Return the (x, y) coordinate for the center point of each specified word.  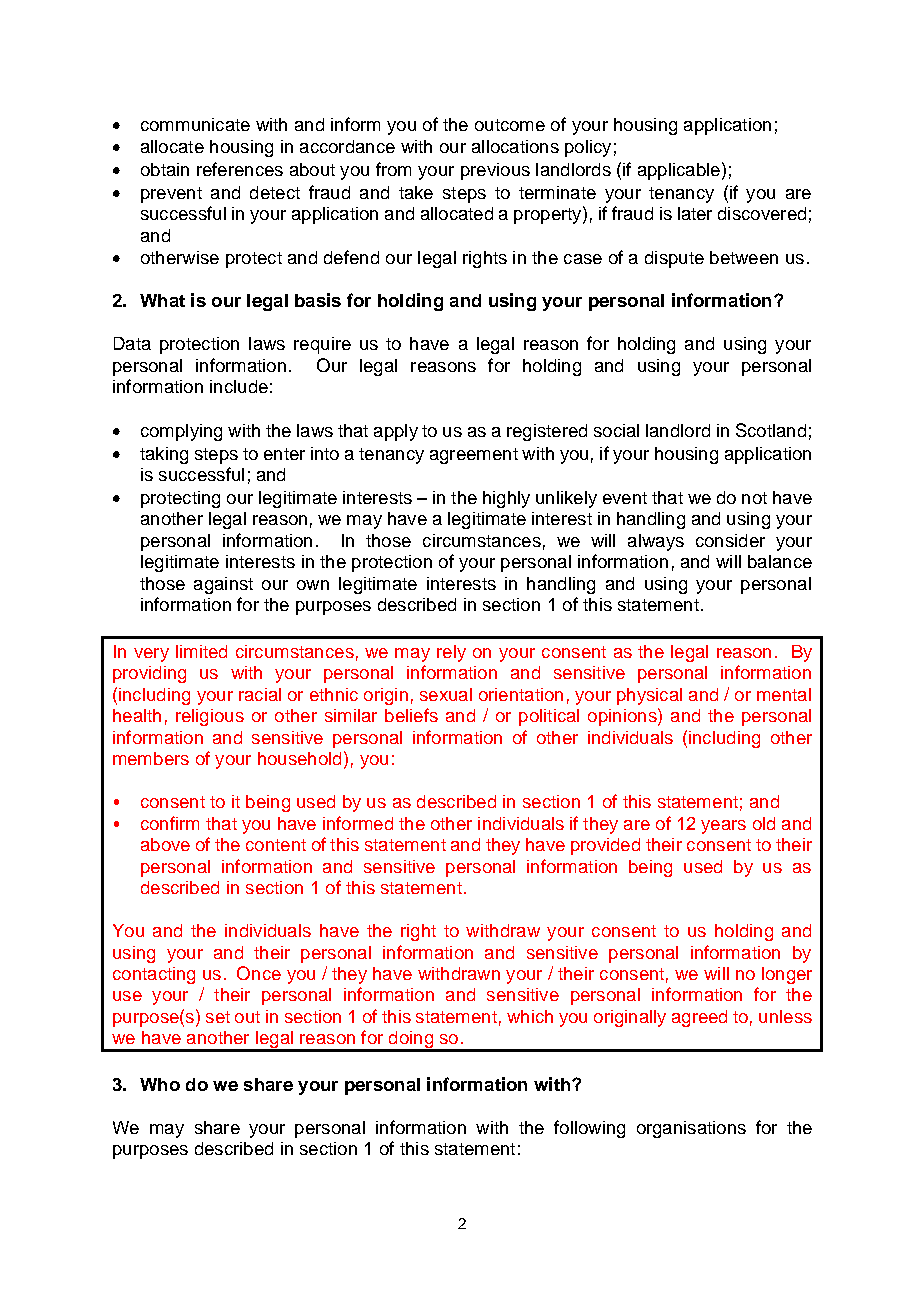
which (530, 1016)
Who (160, 1084)
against (223, 585)
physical (649, 696)
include (239, 386)
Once (259, 973)
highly (506, 499)
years (723, 827)
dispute (674, 259)
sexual (446, 694)
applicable (679, 171)
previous (495, 171)
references (240, 169)
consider (730, 540)
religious (210, 717)
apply (396, 432)
